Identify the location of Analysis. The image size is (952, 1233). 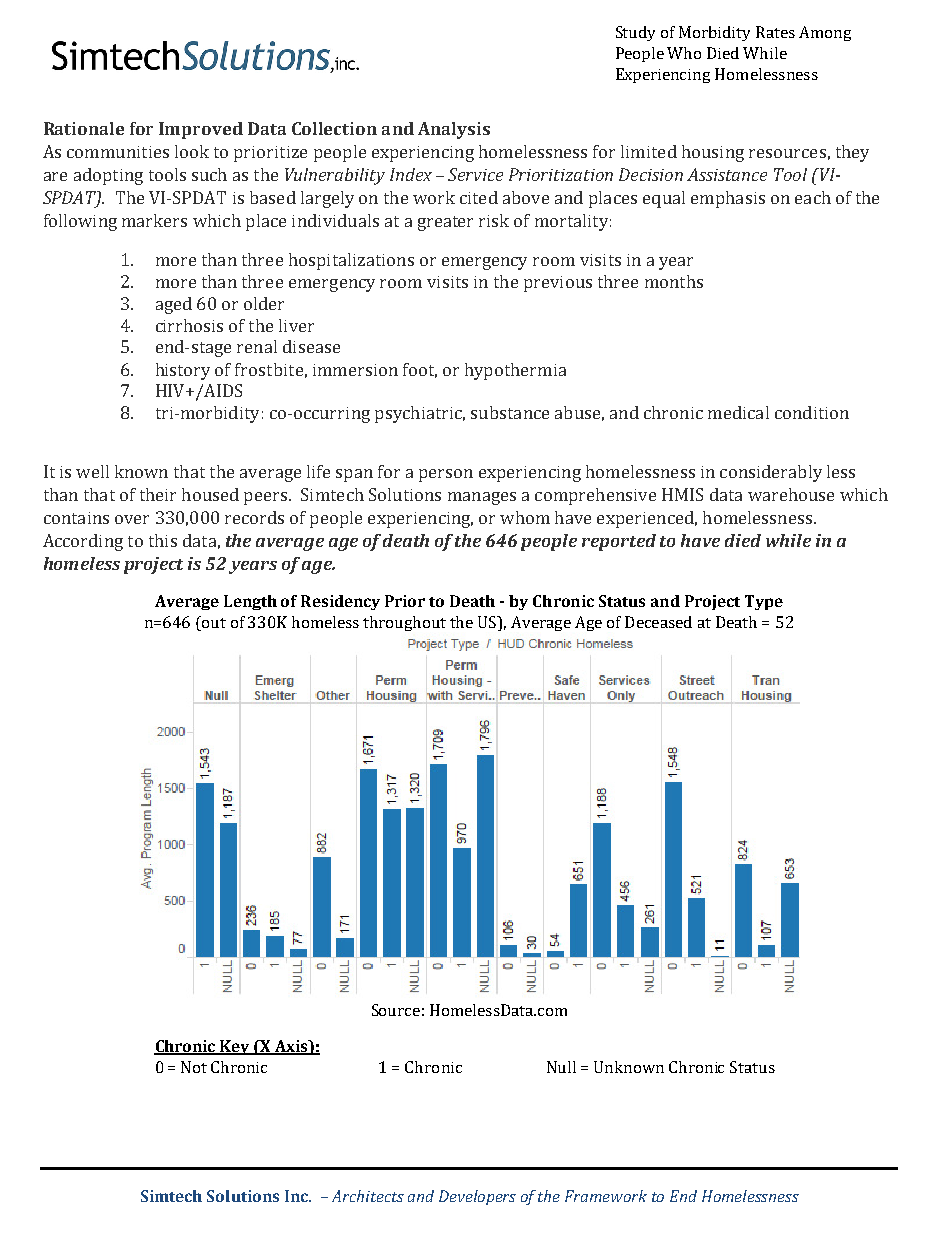
(454, 130).
